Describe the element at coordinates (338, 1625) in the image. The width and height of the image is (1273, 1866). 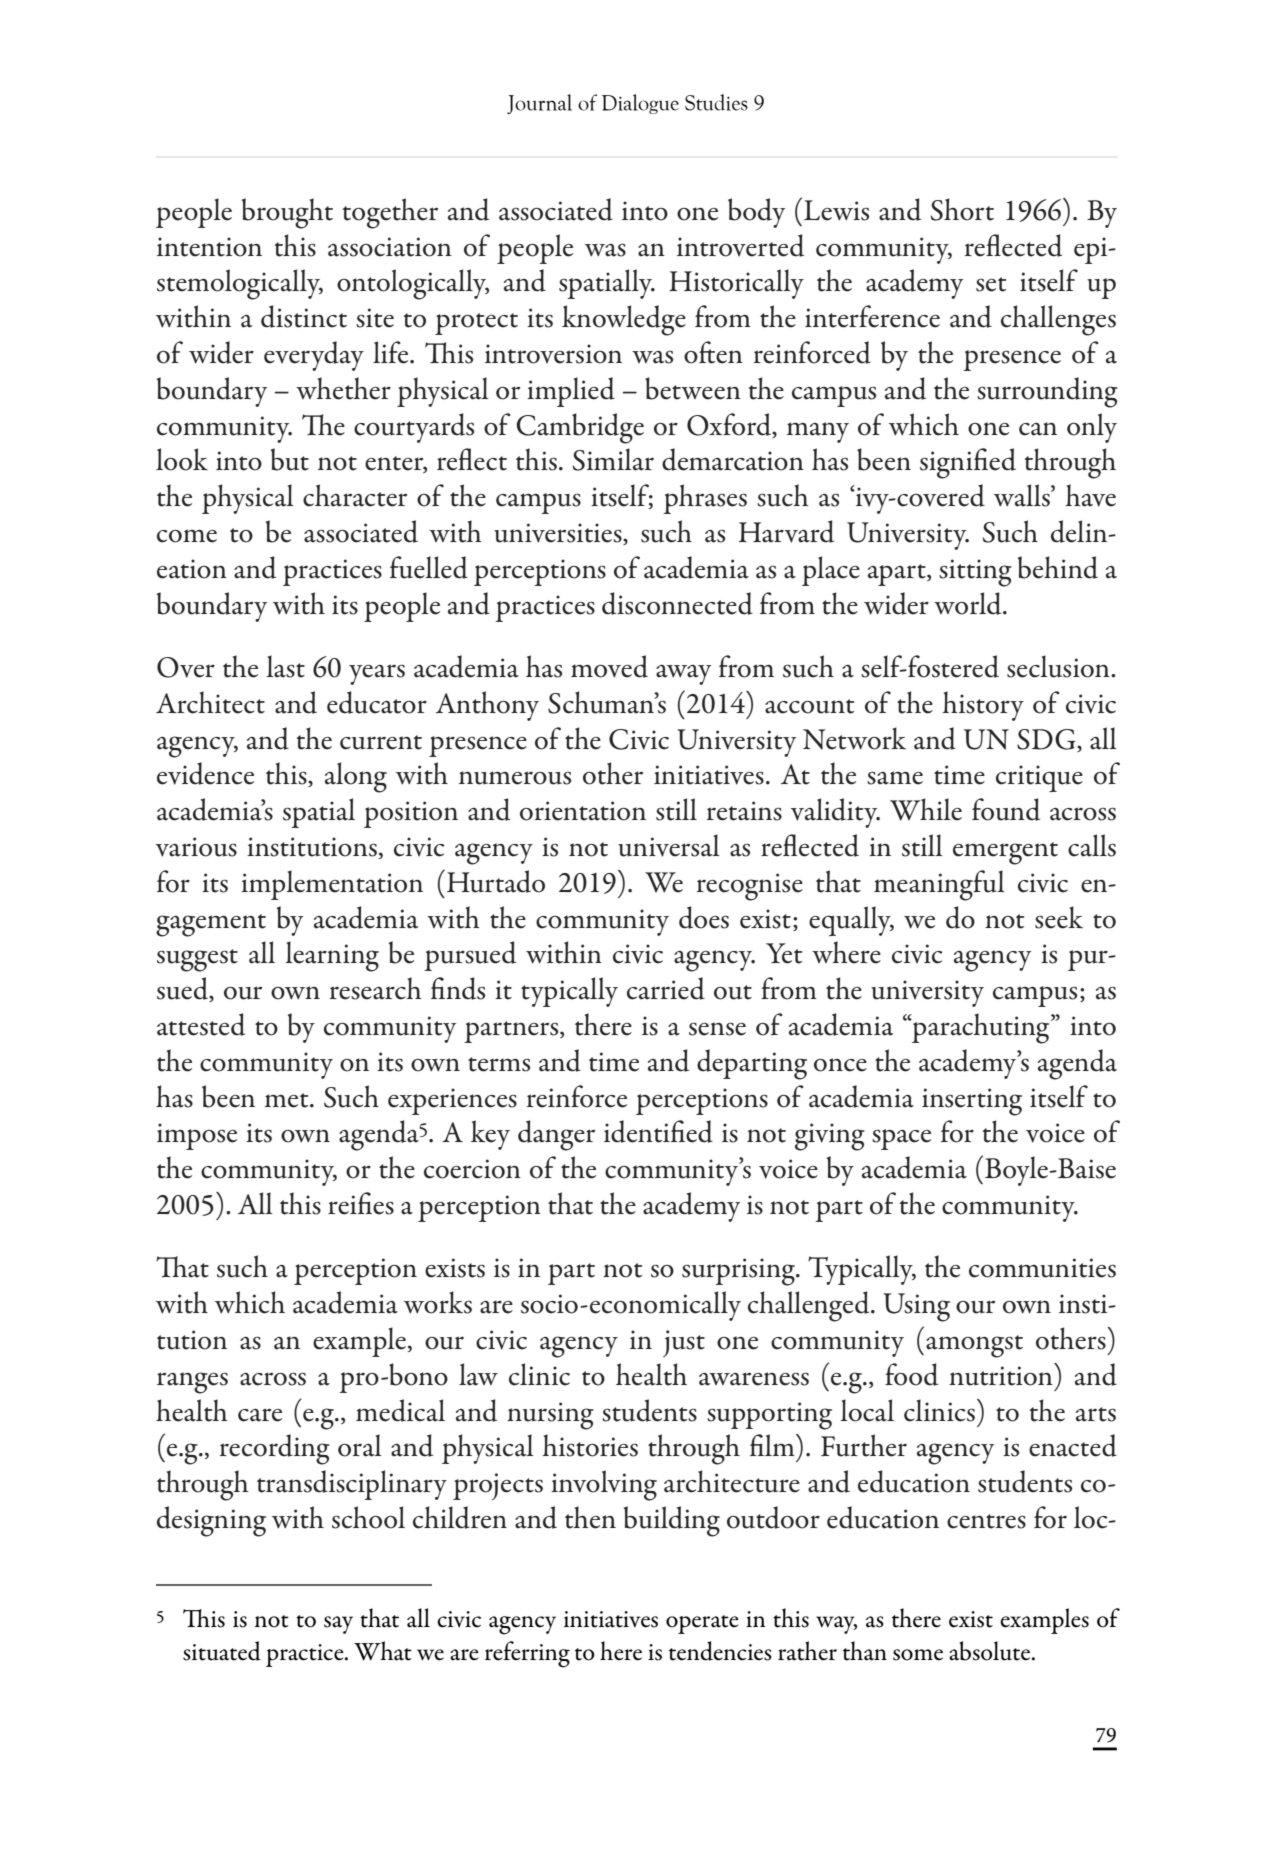
I see `say` at that location.
